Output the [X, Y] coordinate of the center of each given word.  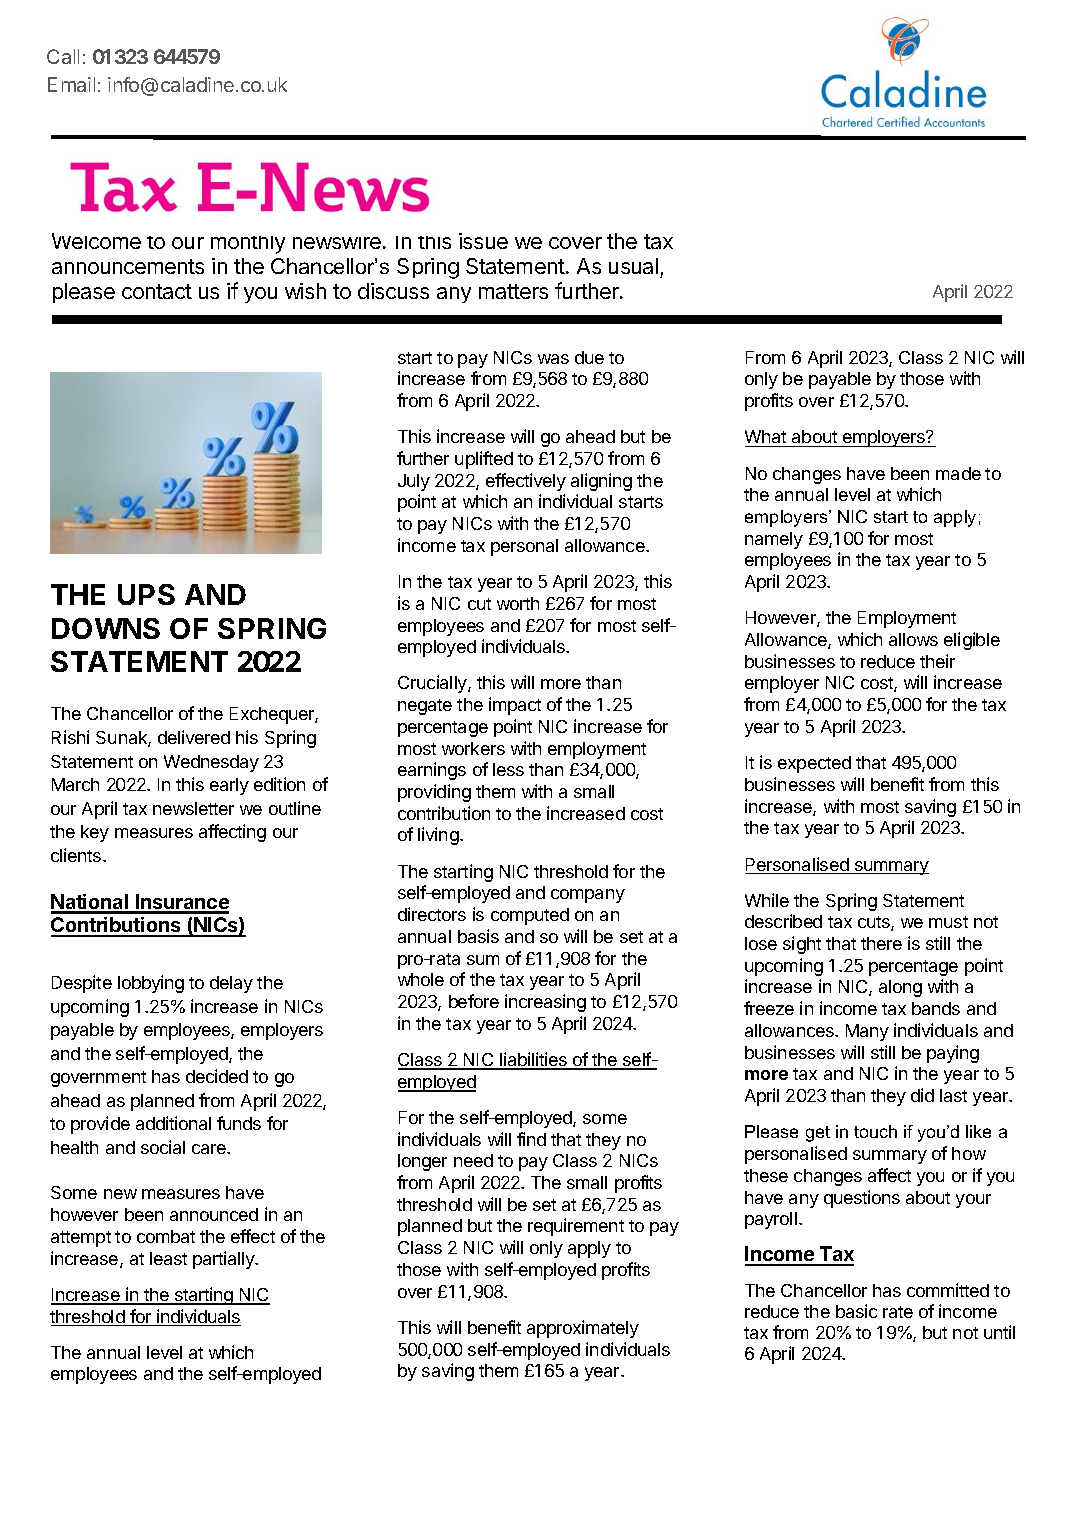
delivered [194, 737]
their [937, 661]
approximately [583, 1329]
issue [483, 241]
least [168, 1258]
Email [71, 84]
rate [898, 1312]
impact [515, 706]
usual [633, 266]
